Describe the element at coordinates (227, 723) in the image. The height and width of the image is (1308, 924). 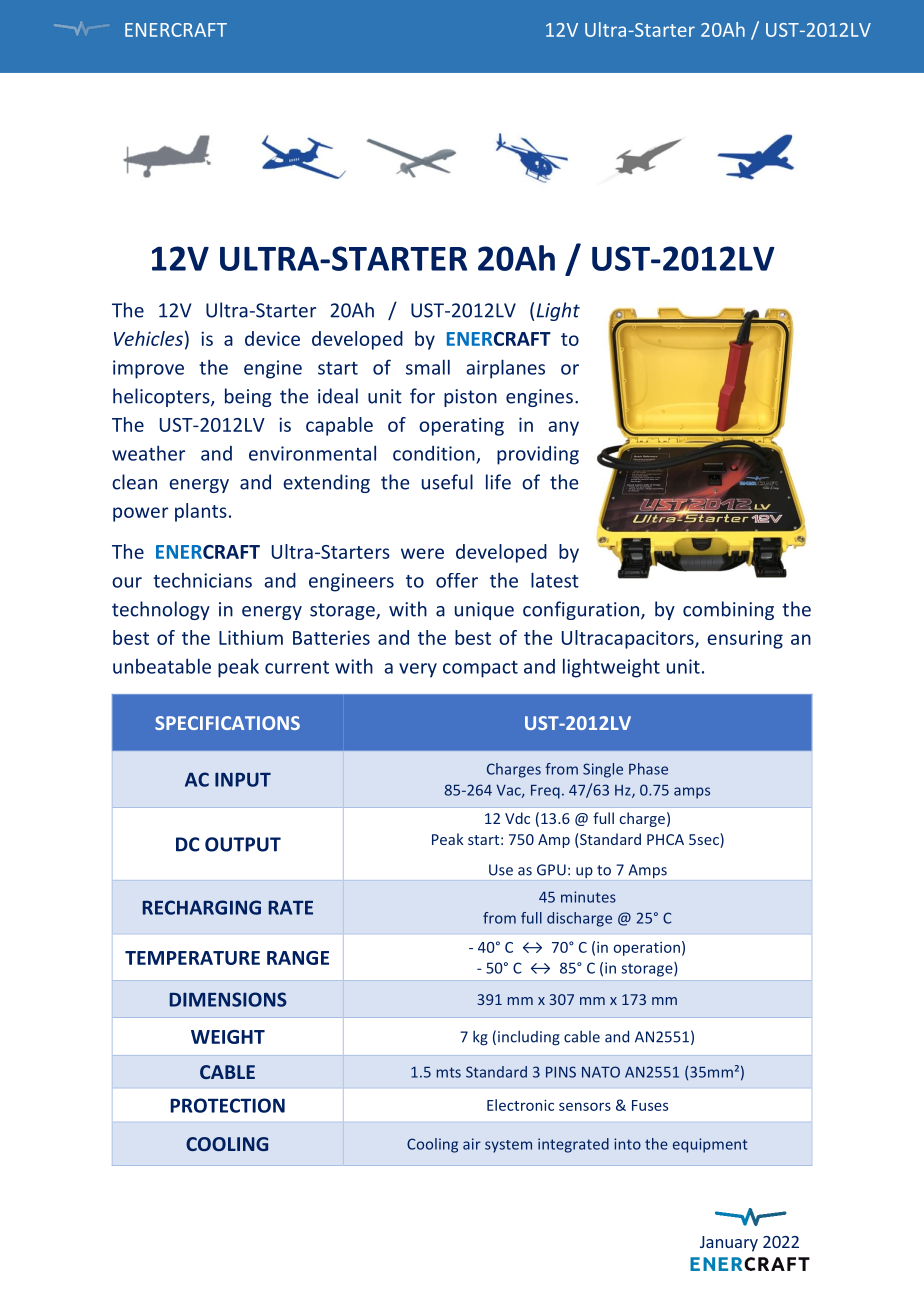
I see `SPECIFICATIONS` at that location.
